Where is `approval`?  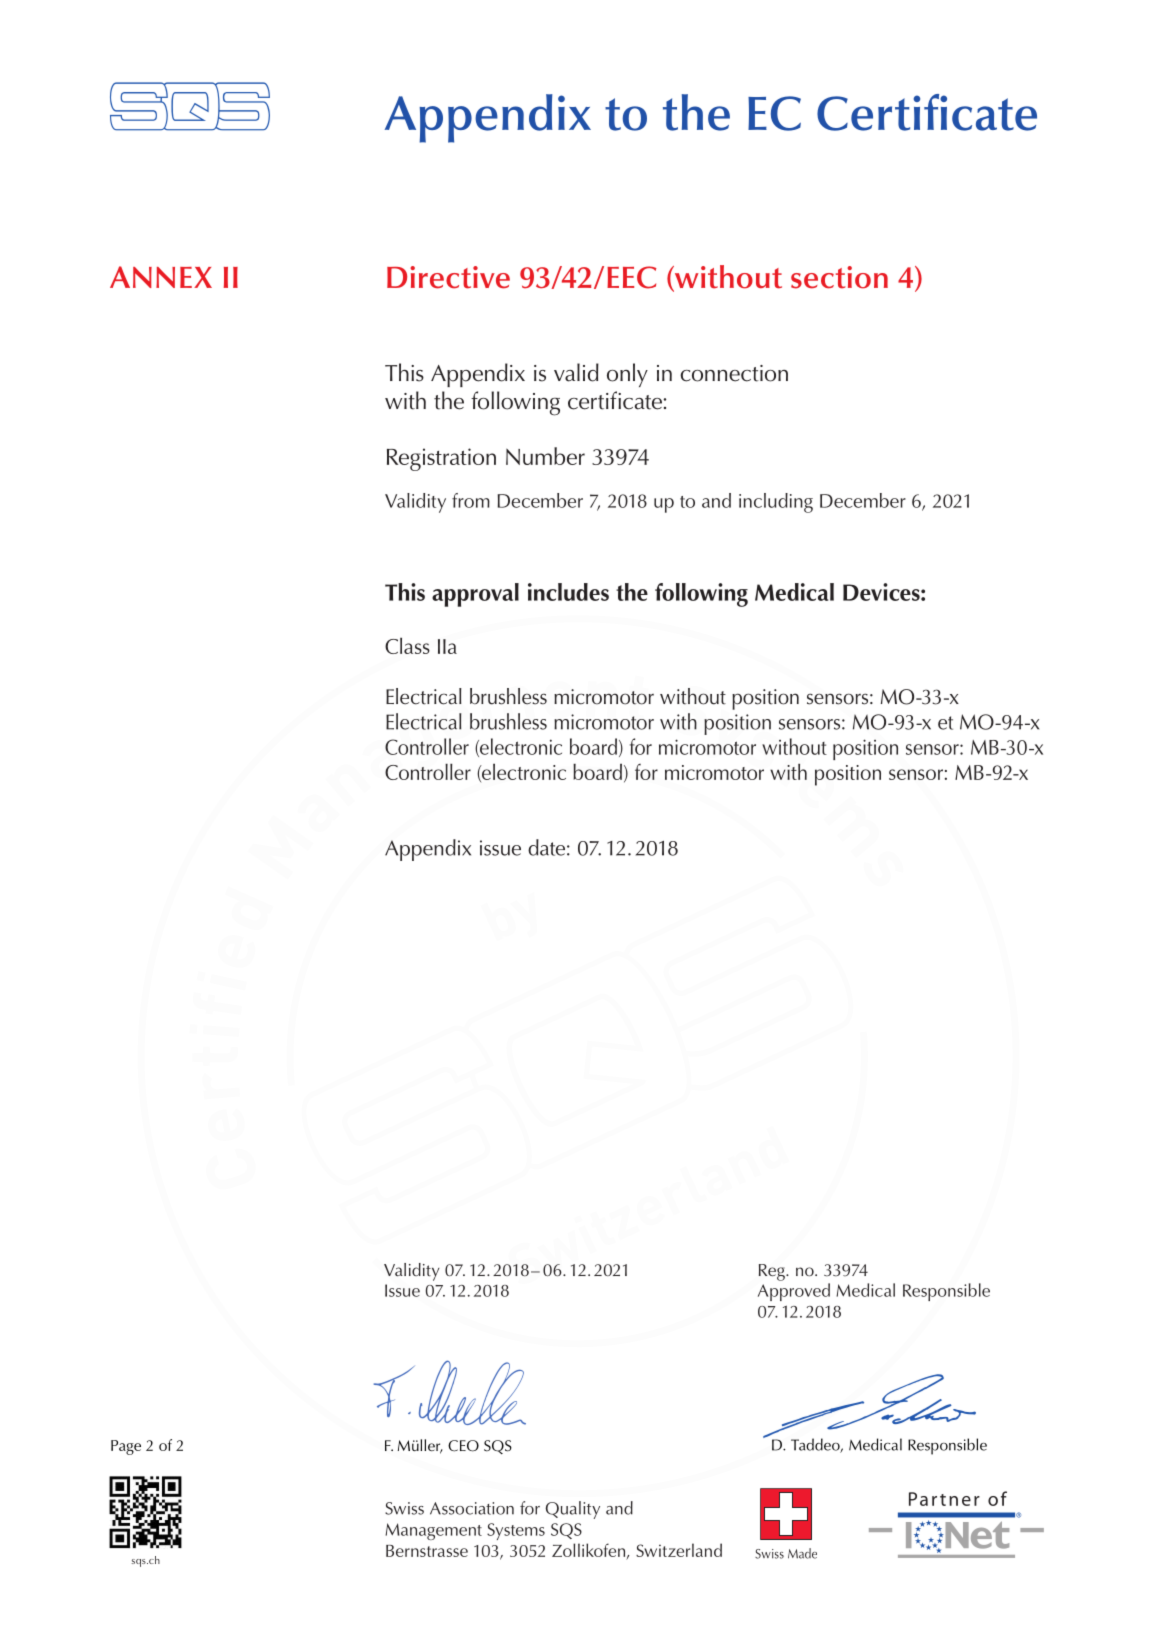 approval is located at coordinates (475, 595).
